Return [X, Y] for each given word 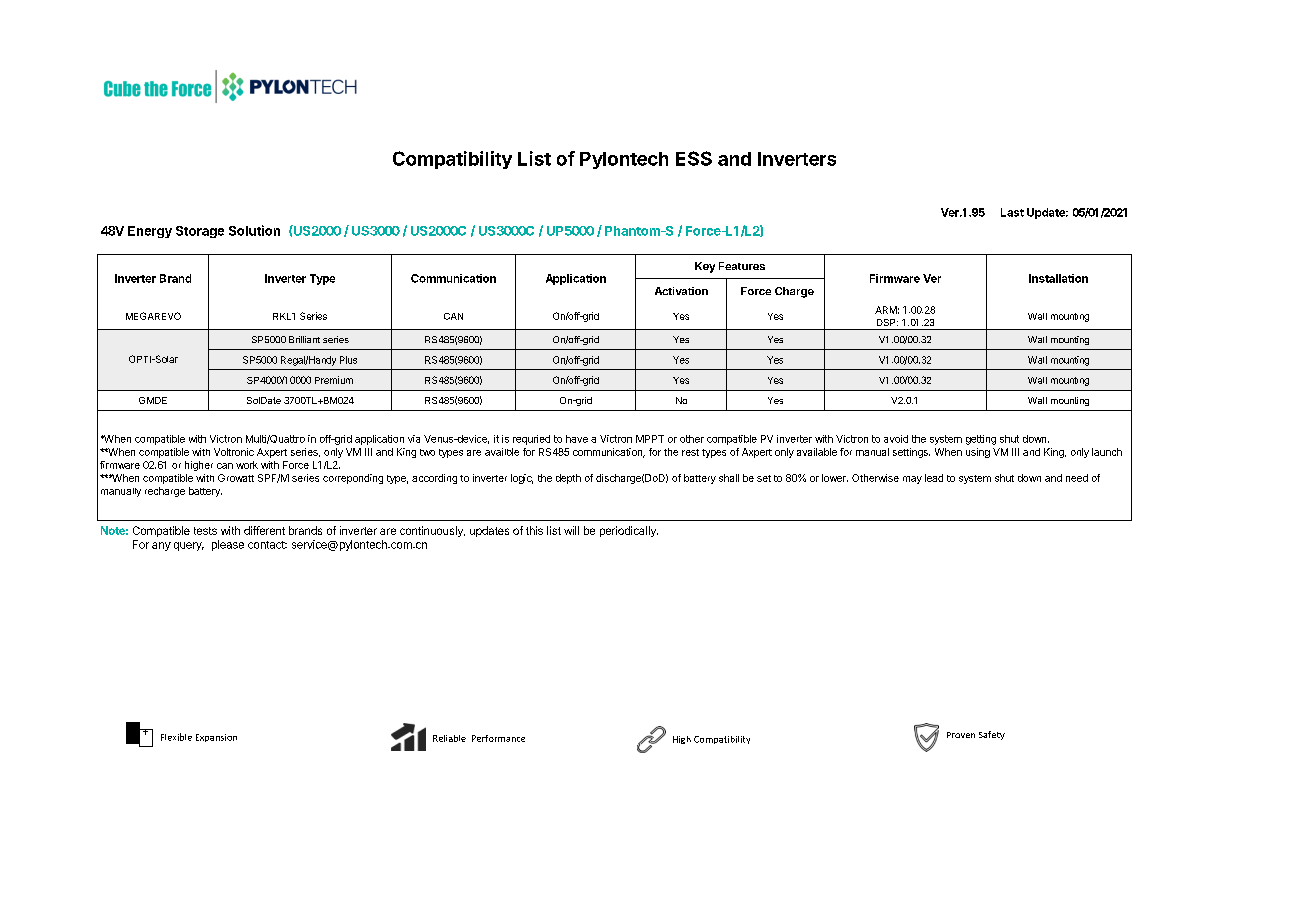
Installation [1058, 278]
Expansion [216, 738]
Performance [498, 738]
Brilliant [304, 339]
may [912, 480]
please [228, 545]
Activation [681, 291]
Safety [992, 735]
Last [1012, 212]
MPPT [650, 439]
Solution [254, 230]
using [978, 453]
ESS [694, 158]
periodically [629, 531]
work [247, 465]
